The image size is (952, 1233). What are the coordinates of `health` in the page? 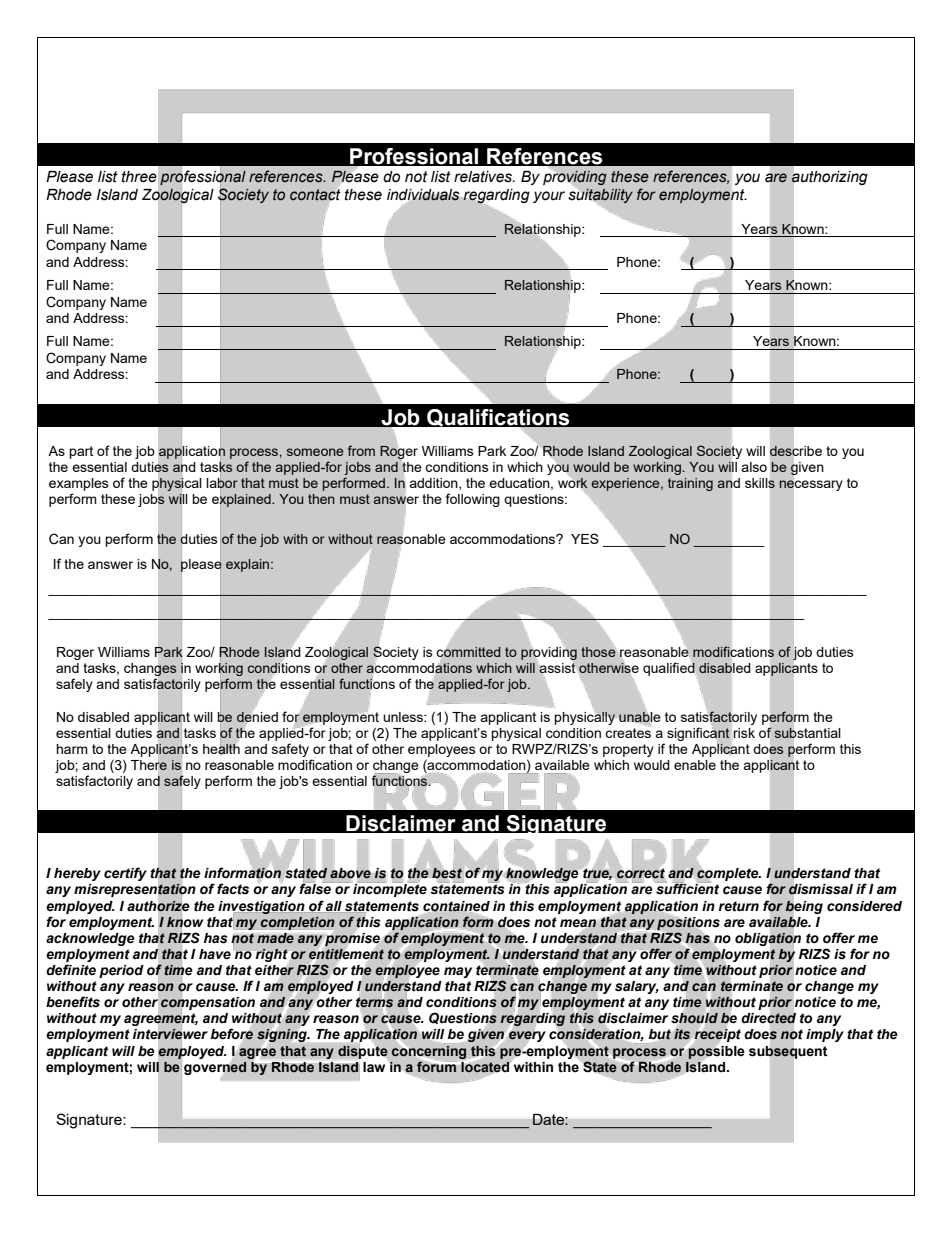 It's located at (221, 748).
